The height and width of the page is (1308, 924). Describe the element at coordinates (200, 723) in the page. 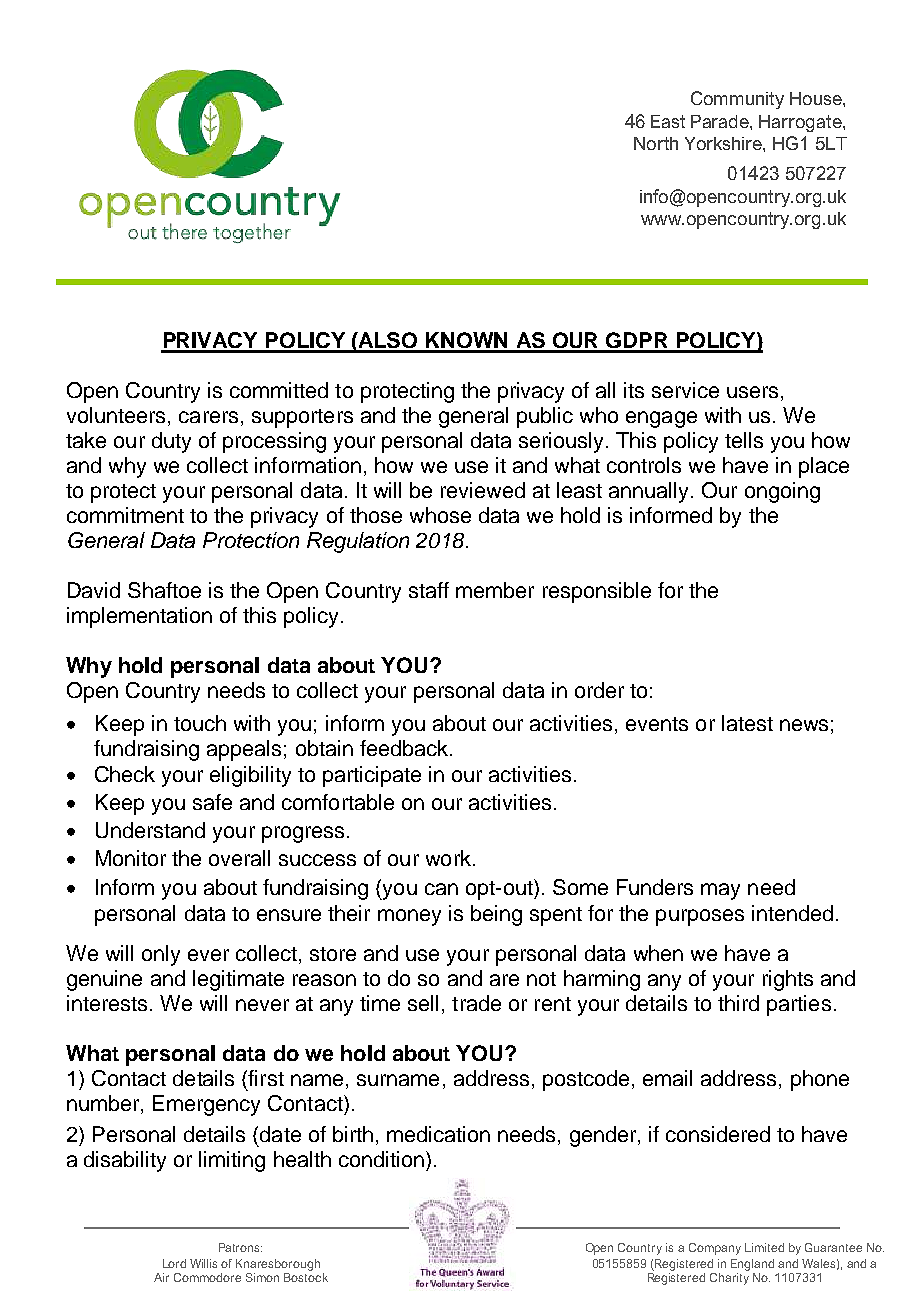

I see `touch` at that location.
